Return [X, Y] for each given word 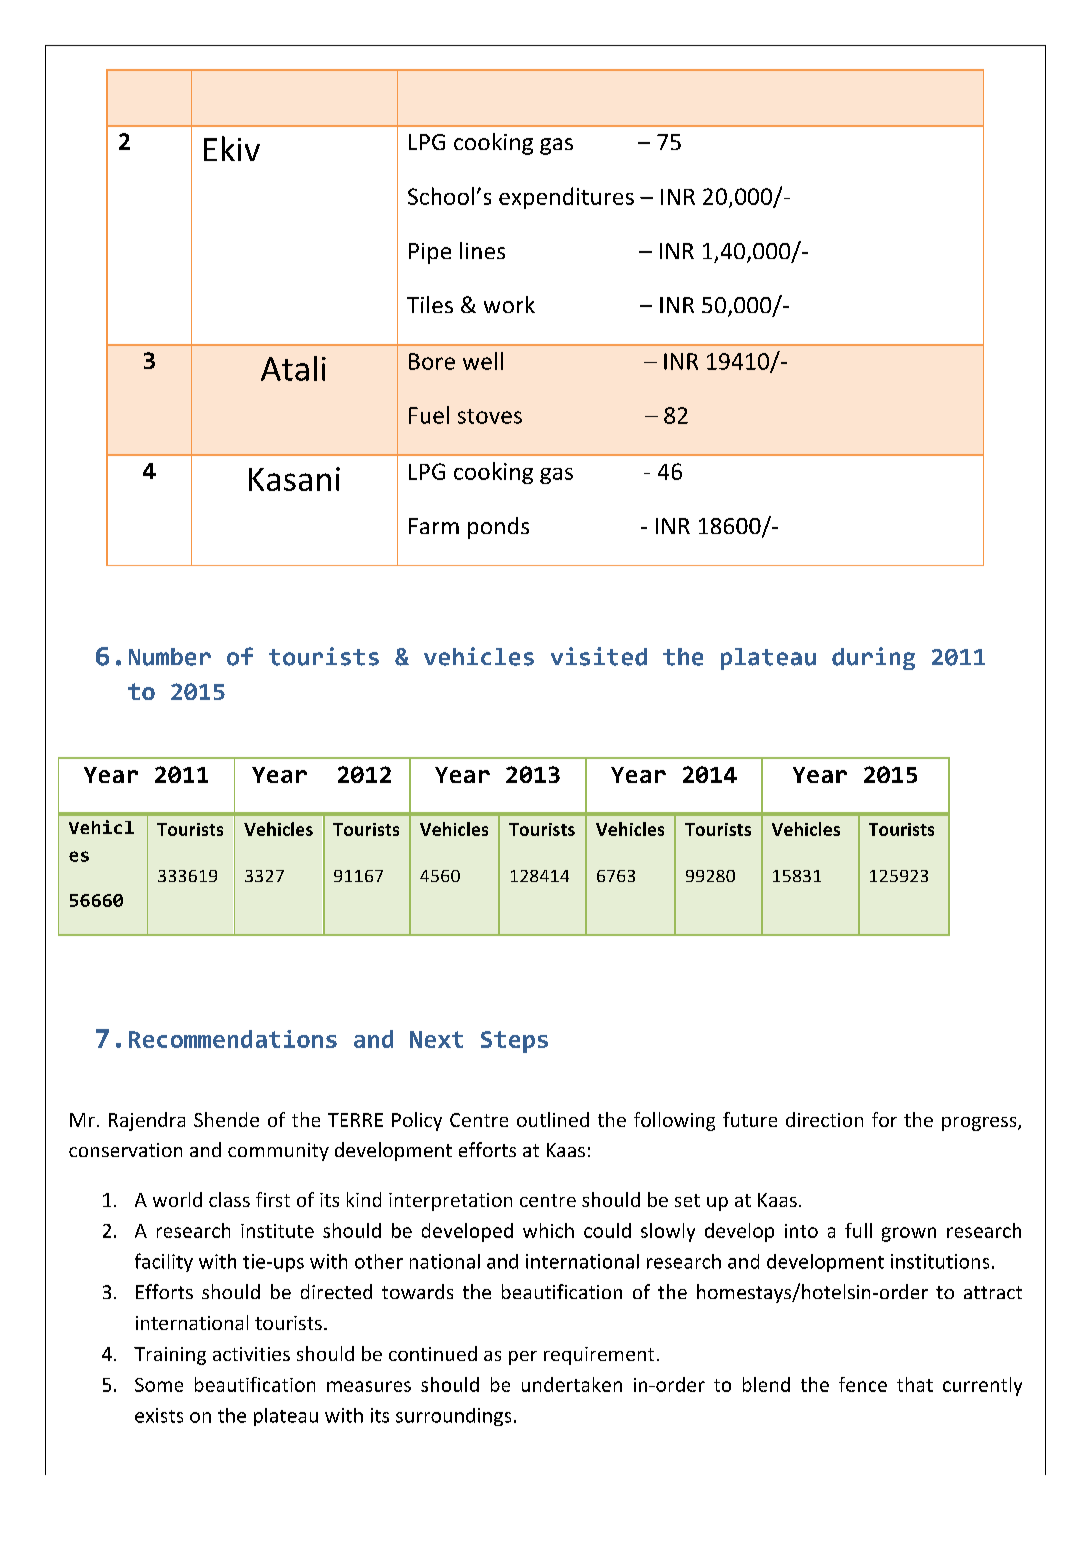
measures [369, 1386]
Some [159, 1385]
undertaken [572, 1384]
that [915, 1384]
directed [336, 1291]
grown [909, 1234]
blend [766, 1384]
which [548, 1230]
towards [417, 1291]
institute [277, 1231]
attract [993, 1292]
